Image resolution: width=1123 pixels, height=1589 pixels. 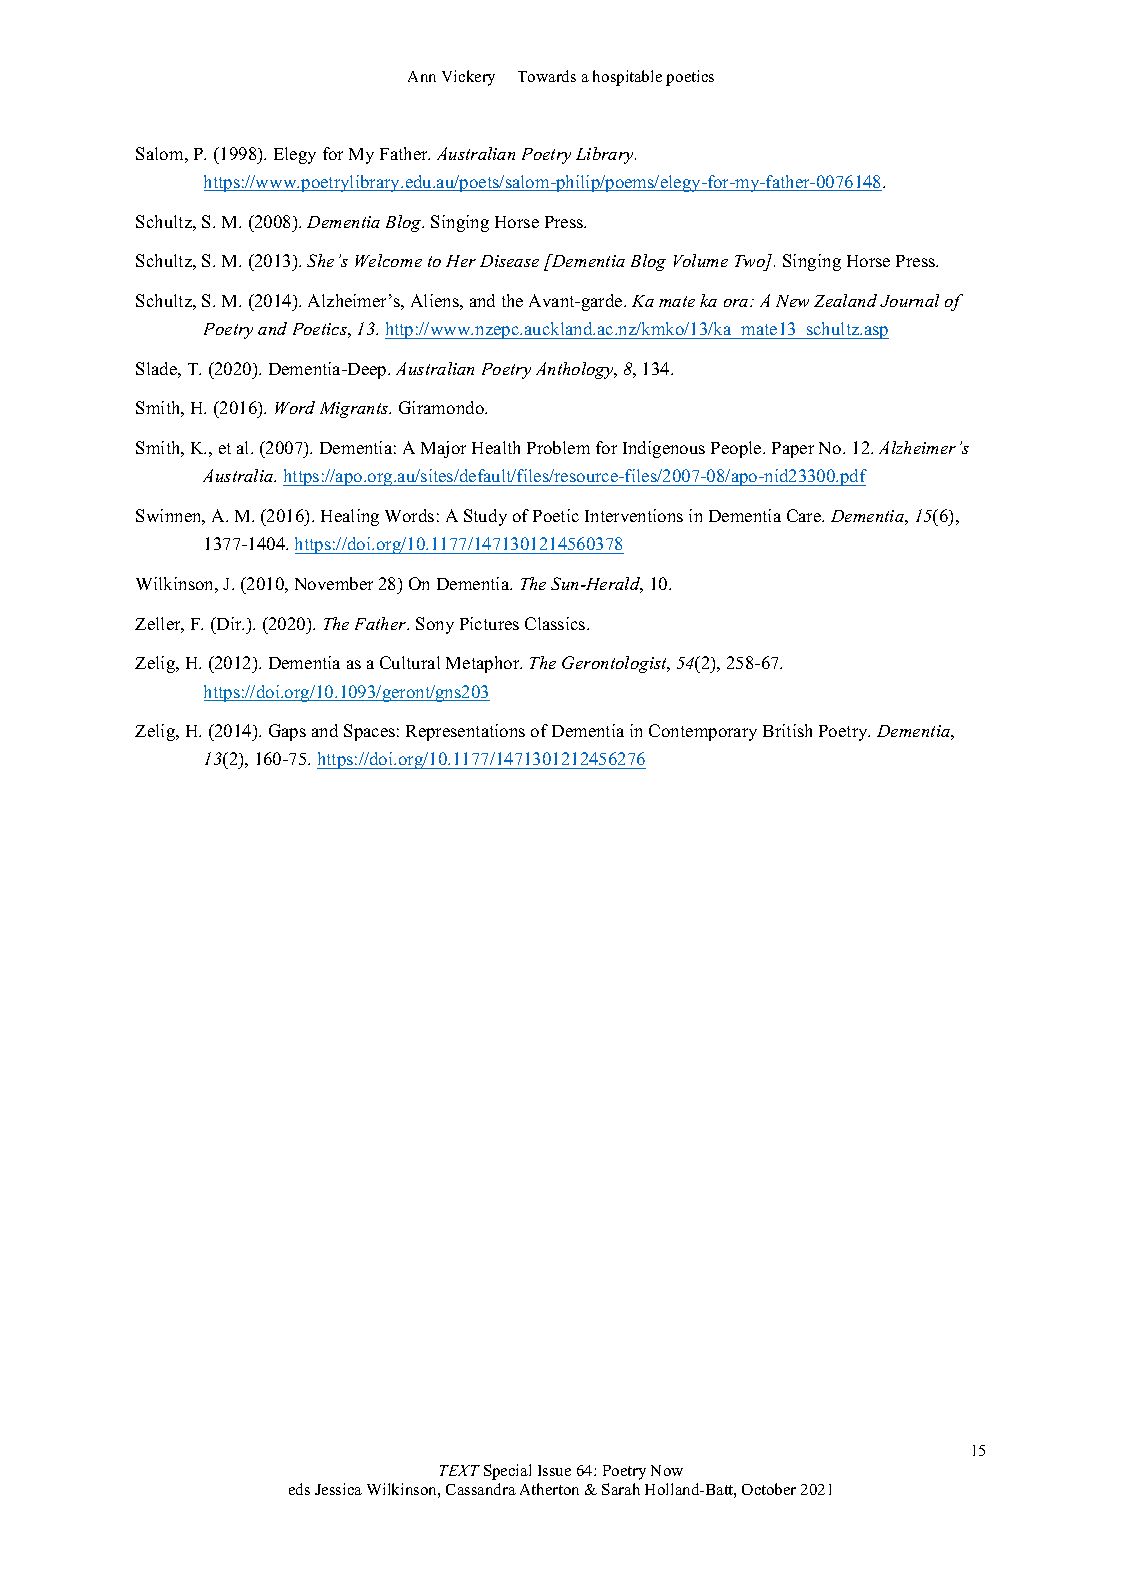 I want to click on Care, so click(x=805, y=515).
